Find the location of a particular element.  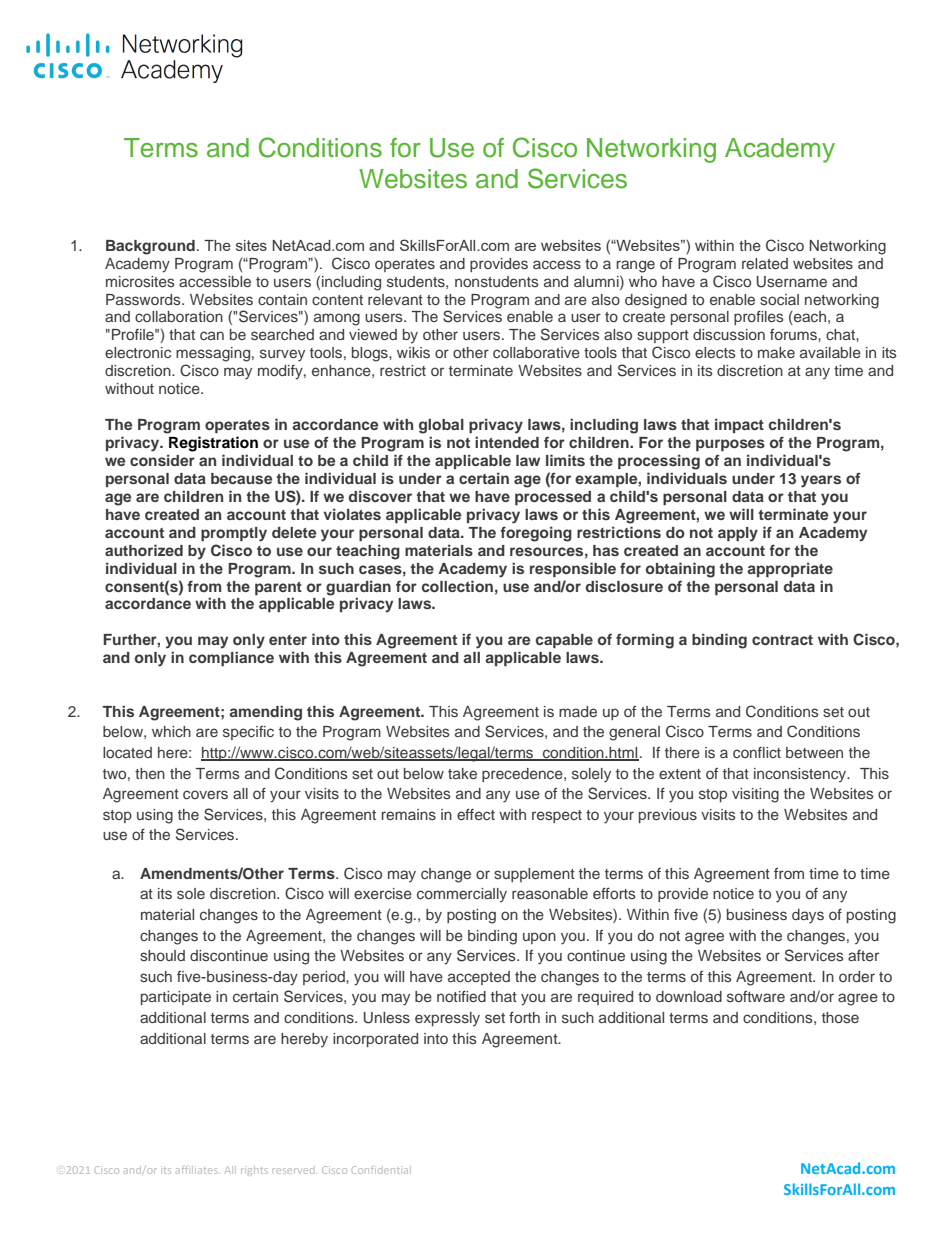

related is located at coordinates (765, 263).
